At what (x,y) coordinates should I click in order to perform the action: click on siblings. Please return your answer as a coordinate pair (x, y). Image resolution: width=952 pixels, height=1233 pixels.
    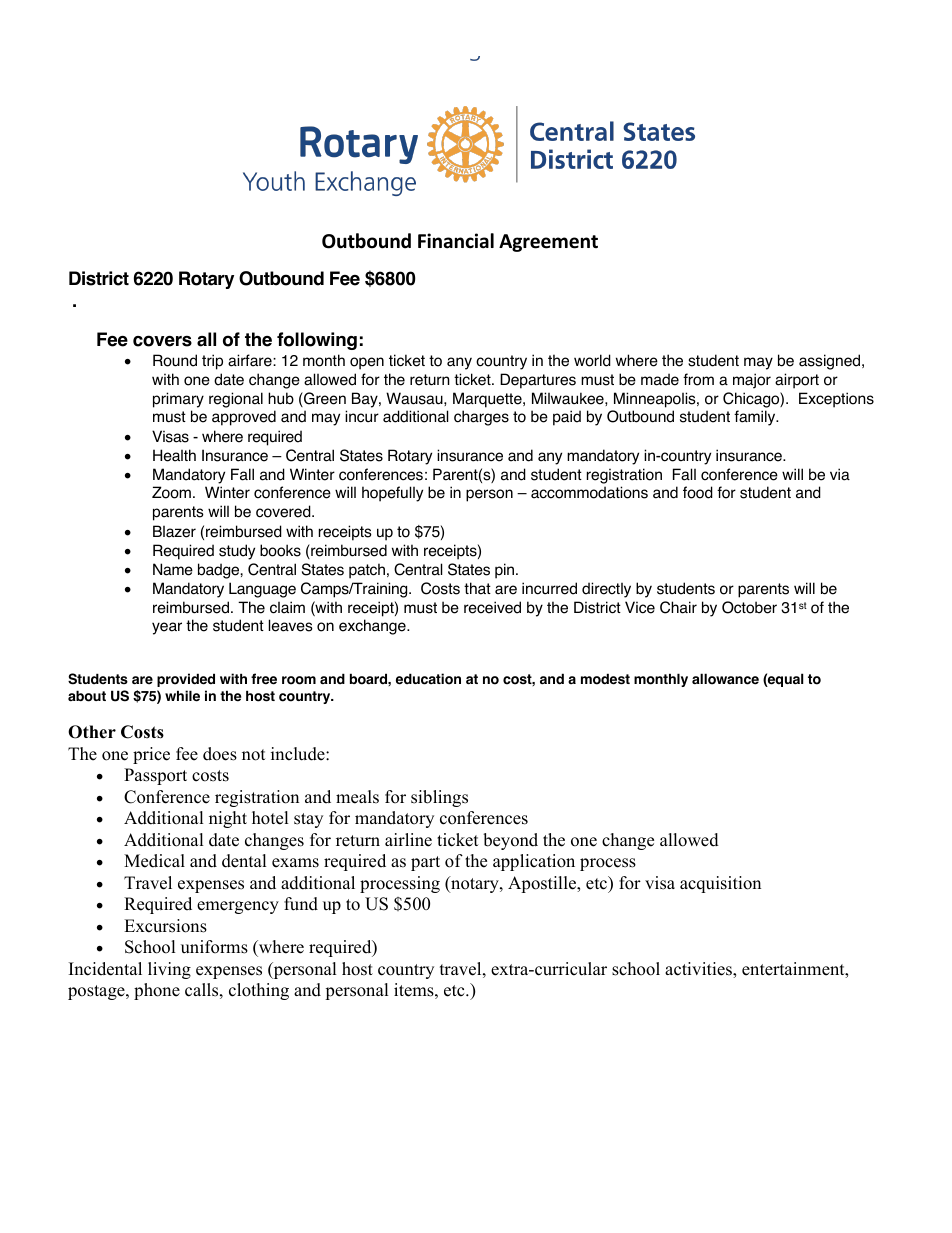
    Looking at the image, I should click on (439, 798).
